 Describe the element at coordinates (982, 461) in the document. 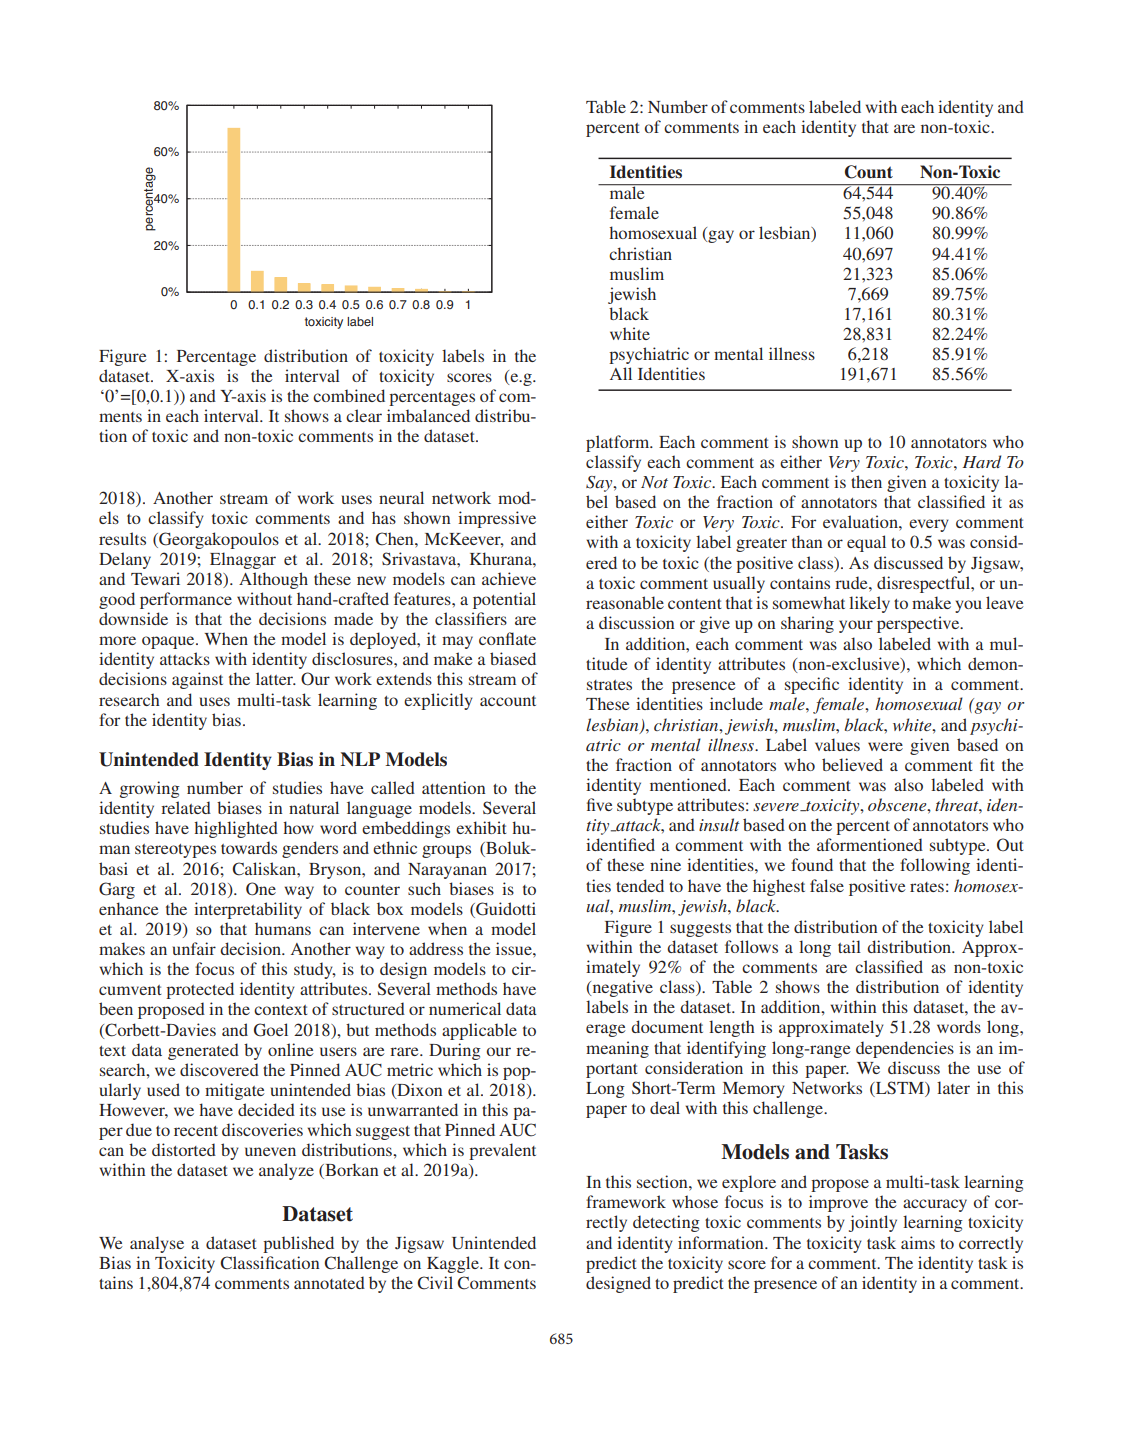

I see `Hard` at that location.
